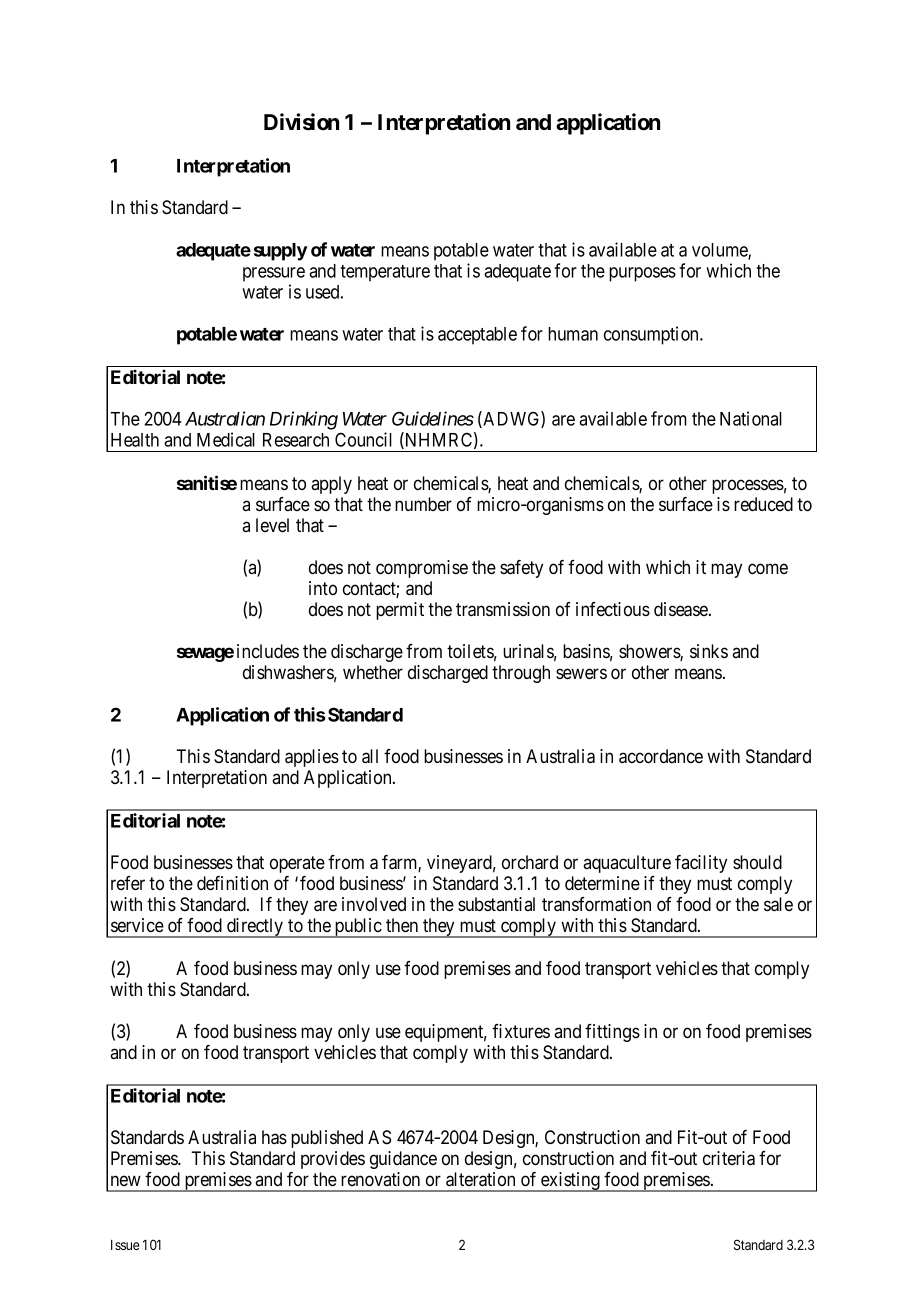 The image size is (924, 1308). I want to click on sale, so click(778, 904).
